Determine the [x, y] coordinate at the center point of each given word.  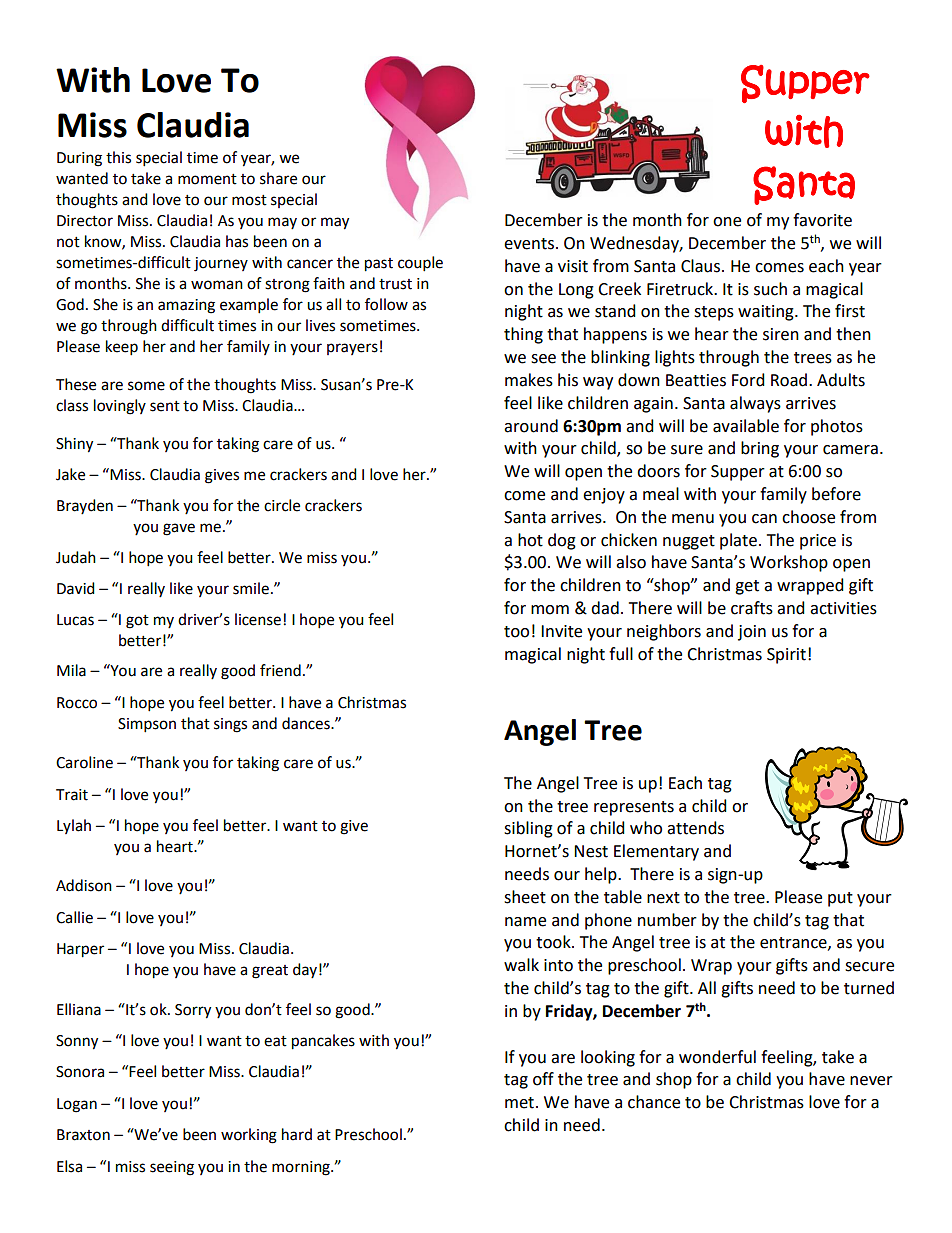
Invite [561, 631]
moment [207, 179]
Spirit [786, 656]
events [529, 244]
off [543, 1079]
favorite [822, 220]
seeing [172, 1168]
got [137, 622]
